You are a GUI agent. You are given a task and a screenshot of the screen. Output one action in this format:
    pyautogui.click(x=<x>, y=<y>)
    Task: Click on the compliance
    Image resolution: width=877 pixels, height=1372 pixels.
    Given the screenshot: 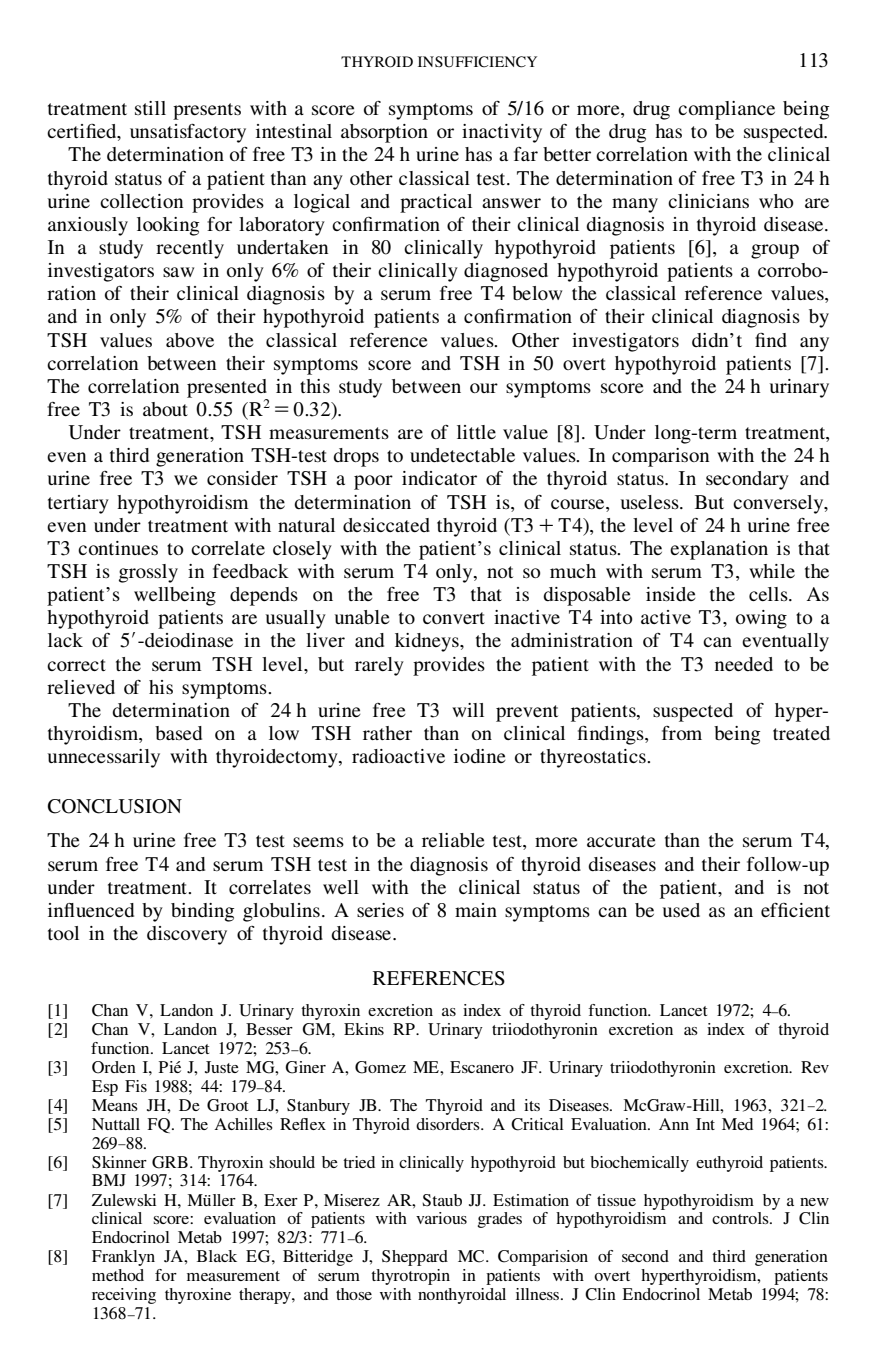 What is the action you would take?
    pyautogui.click(x=726, y=110)
